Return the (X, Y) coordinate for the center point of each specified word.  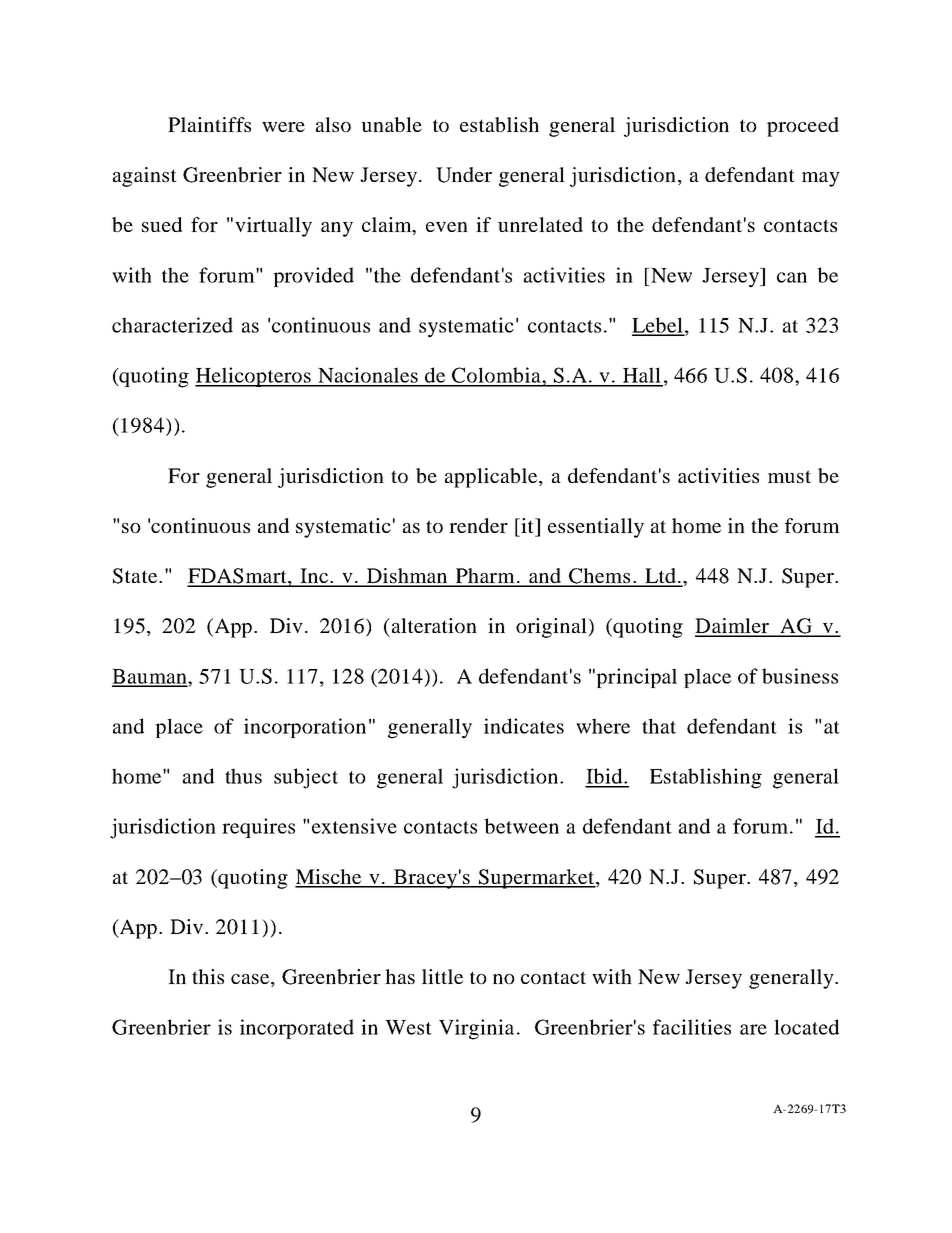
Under (464, 175)
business (800, 676)
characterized (172, 325)
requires (258, 828)
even (447, 227)
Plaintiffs (209, 124)
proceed (803, 127)
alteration (434, 625)
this (208, 976)
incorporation (305, 728)
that (659, 726)
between (521, 826)
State (136, 576)
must (789, 476)
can (792, 277)
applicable (492, 478)
